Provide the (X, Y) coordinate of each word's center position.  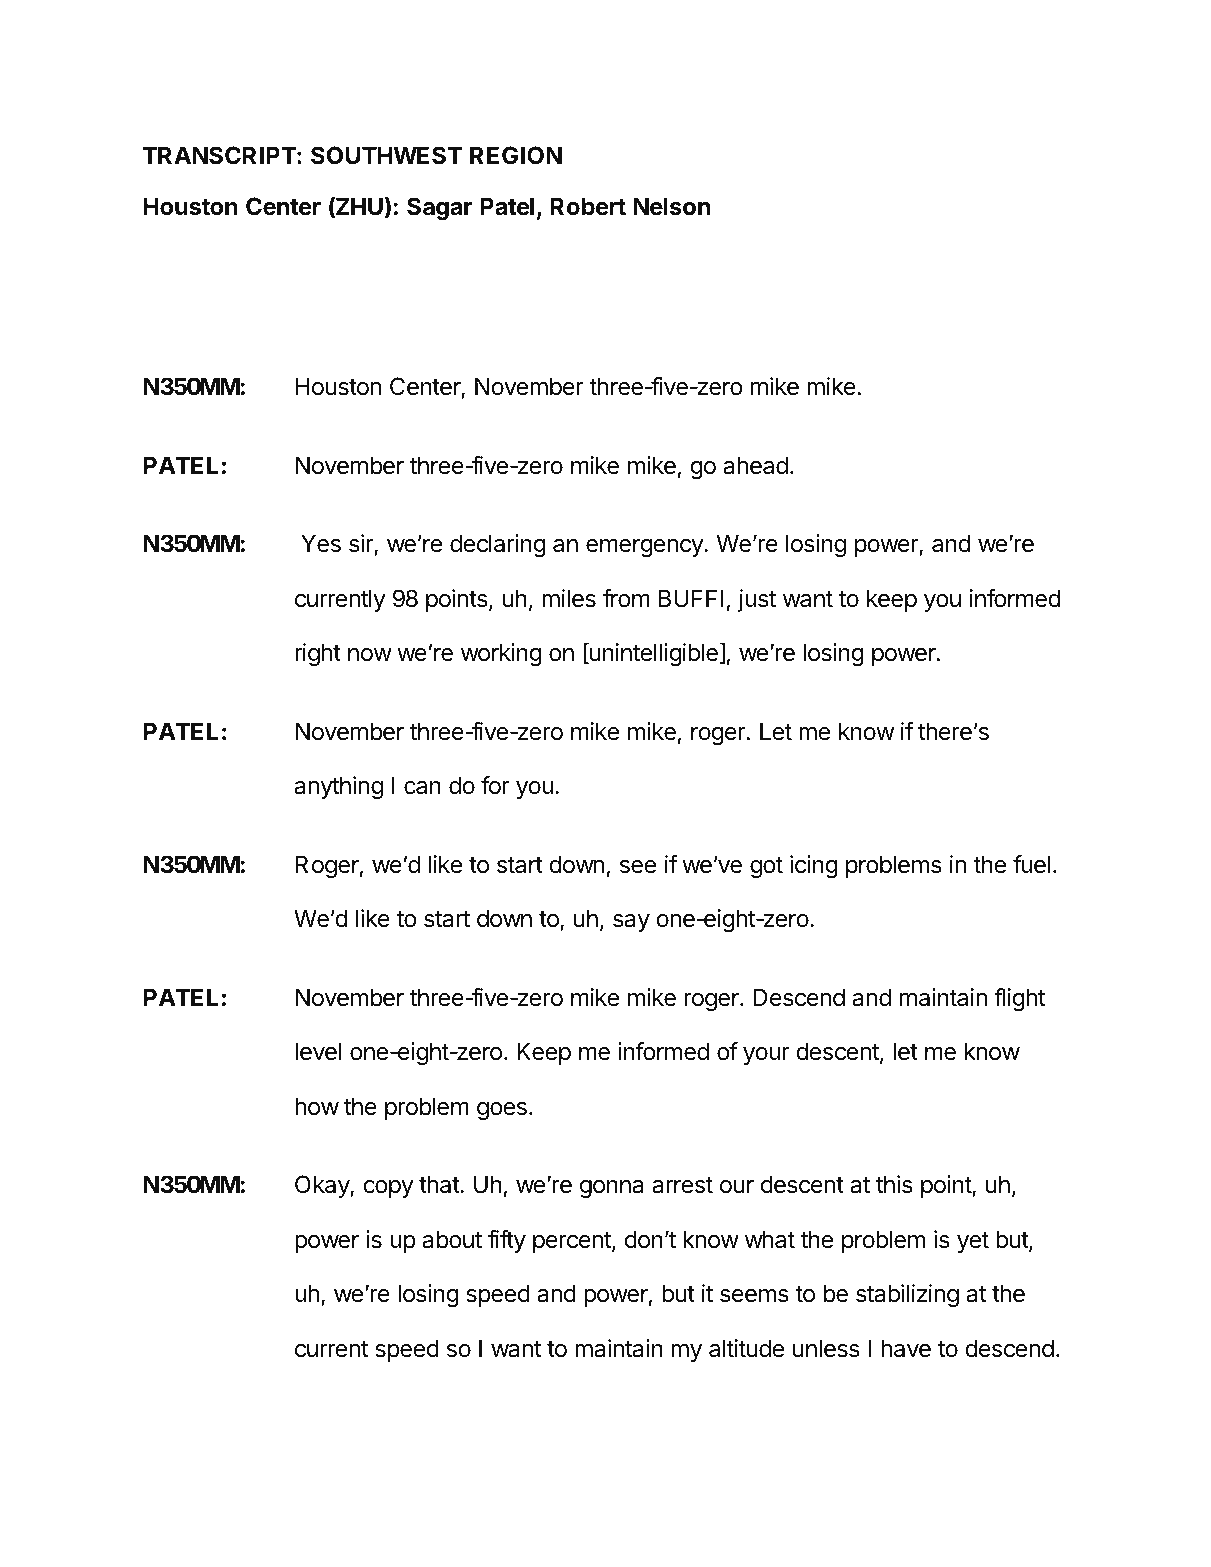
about (452, 1239)
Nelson (671, 206)
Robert (588, 206)
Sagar (440, 208)
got (766, 867)
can (422, 788)
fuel (1031, 864)
